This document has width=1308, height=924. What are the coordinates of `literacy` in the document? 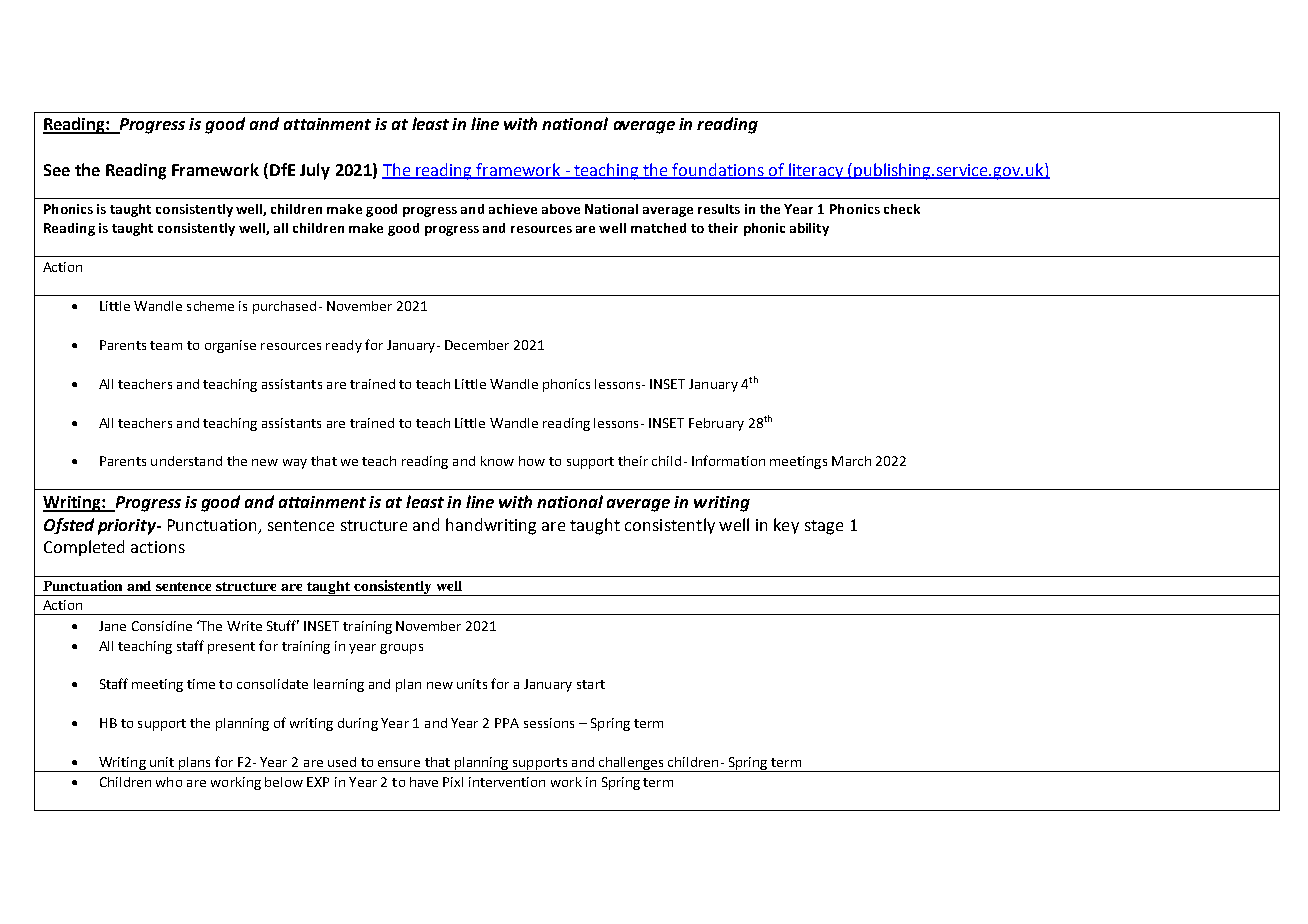 It's located at (816, 171).
